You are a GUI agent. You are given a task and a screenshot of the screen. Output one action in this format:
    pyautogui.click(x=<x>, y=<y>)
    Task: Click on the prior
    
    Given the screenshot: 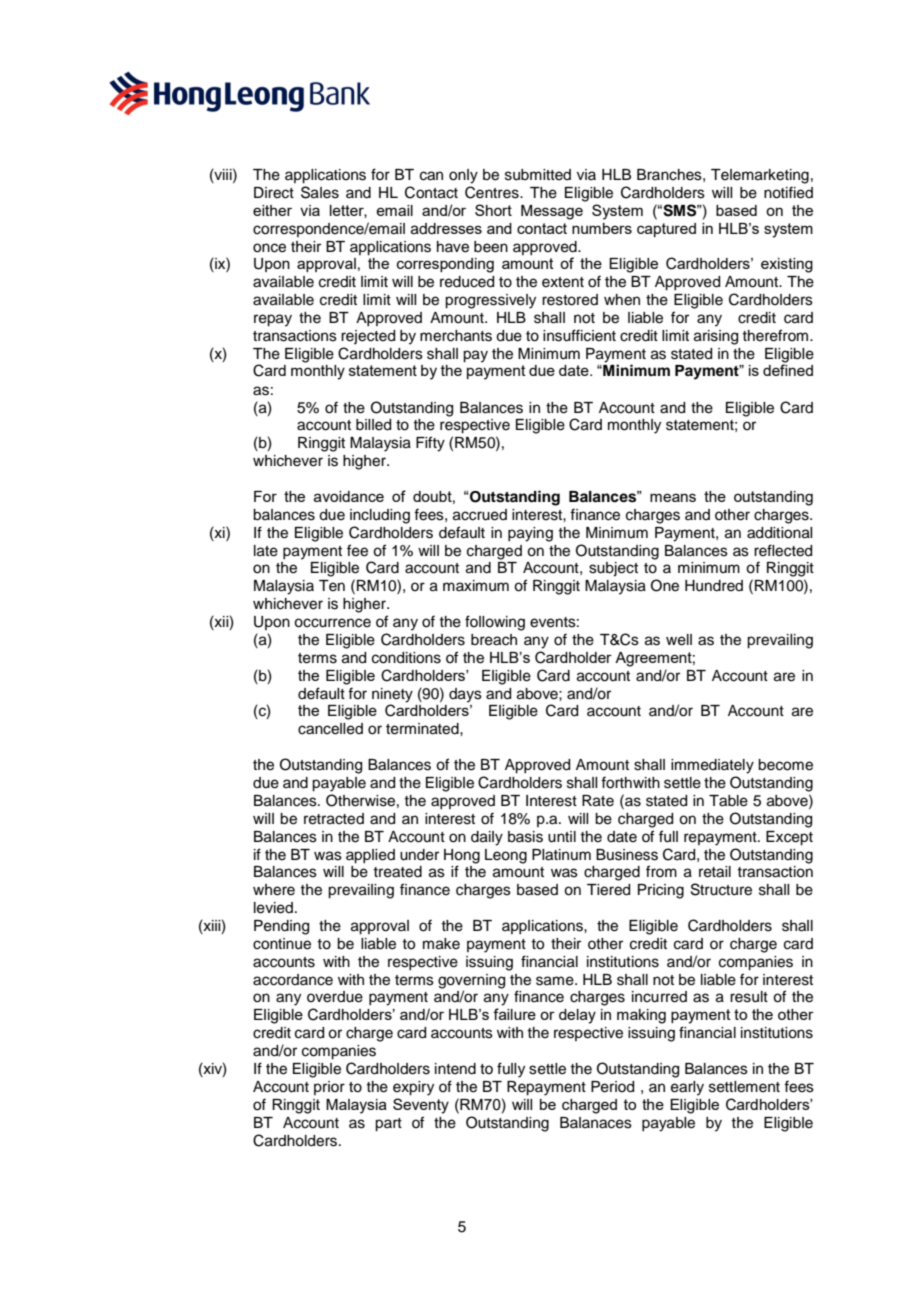 What is the action you would take?
    pyautogui.click(x=329, y=1088)
